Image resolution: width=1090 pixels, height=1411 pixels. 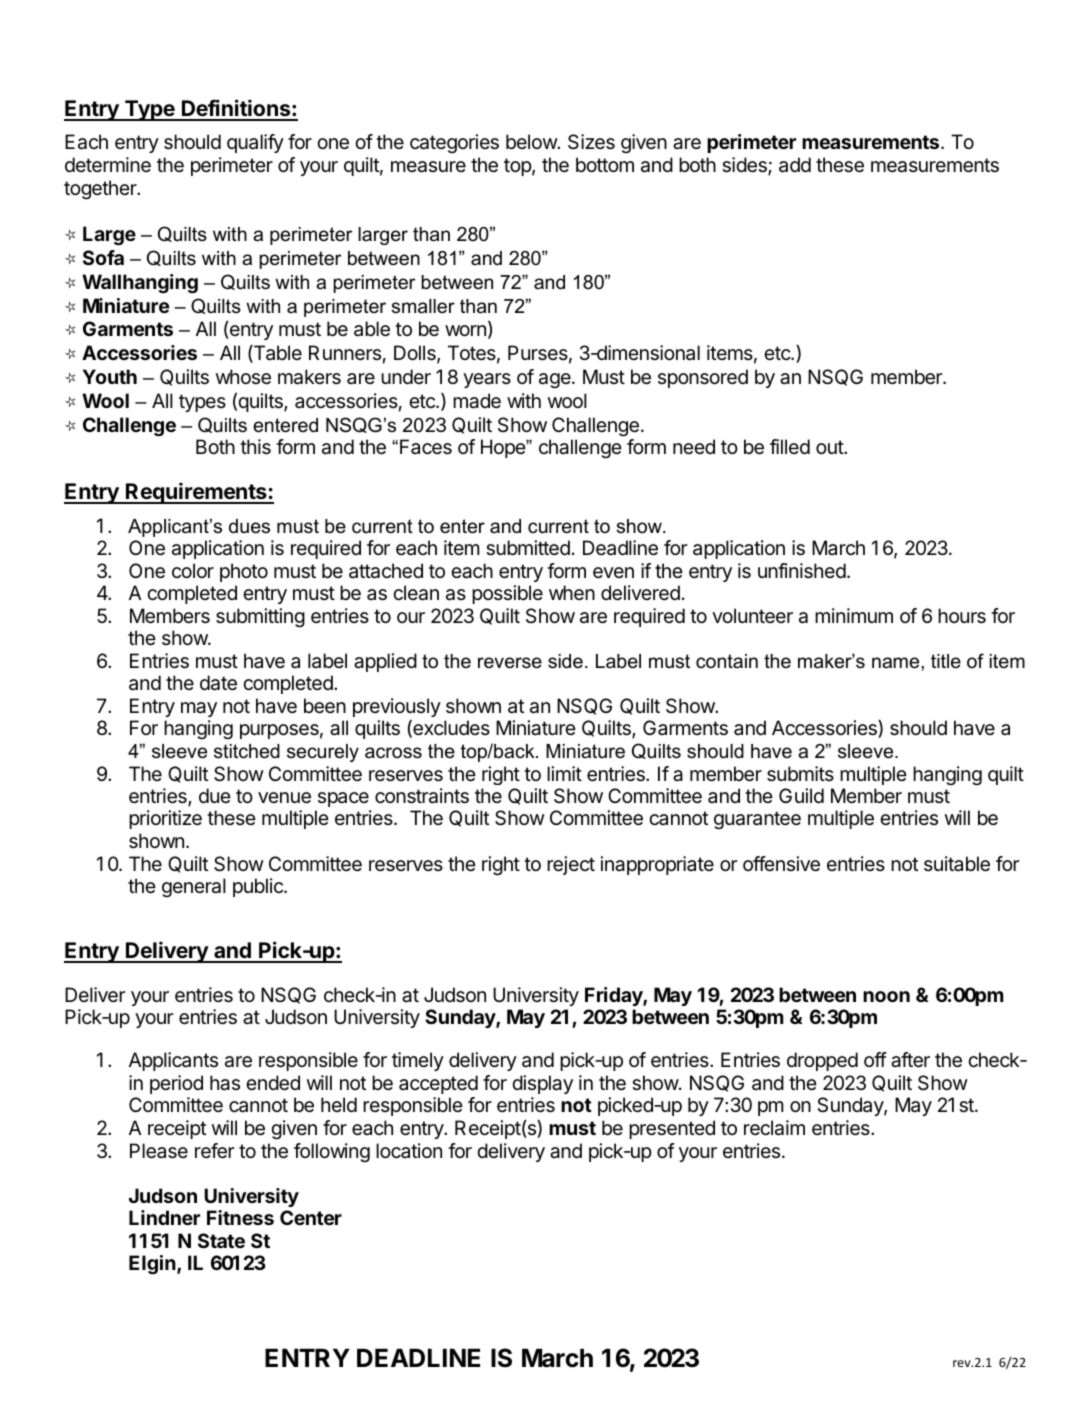 I want to click on made, so click(x=477, y=401).
